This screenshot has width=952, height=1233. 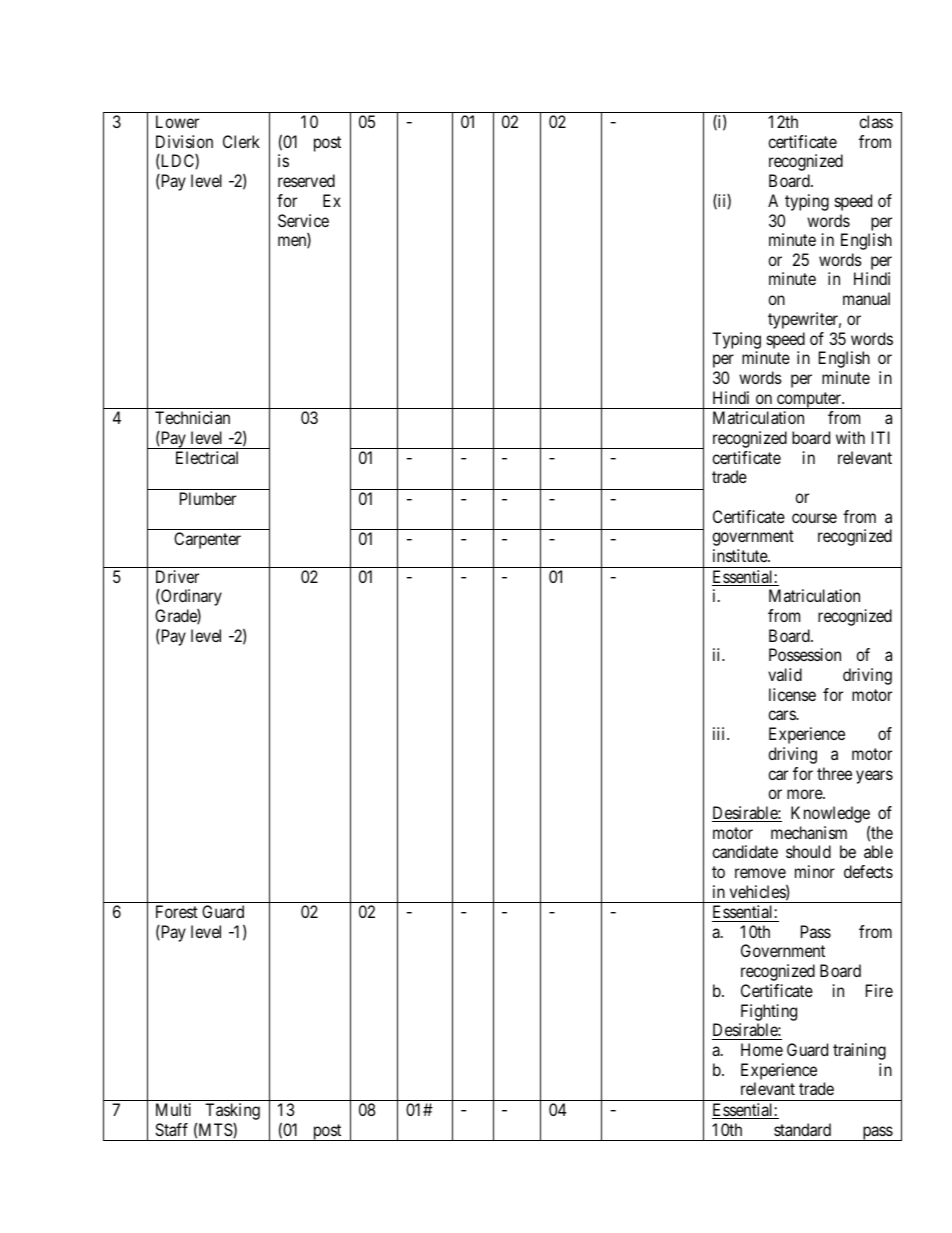 What do you see at coordinates (876, 121) in the screenshot?
I see `class` at bounding box center [876, 121].
